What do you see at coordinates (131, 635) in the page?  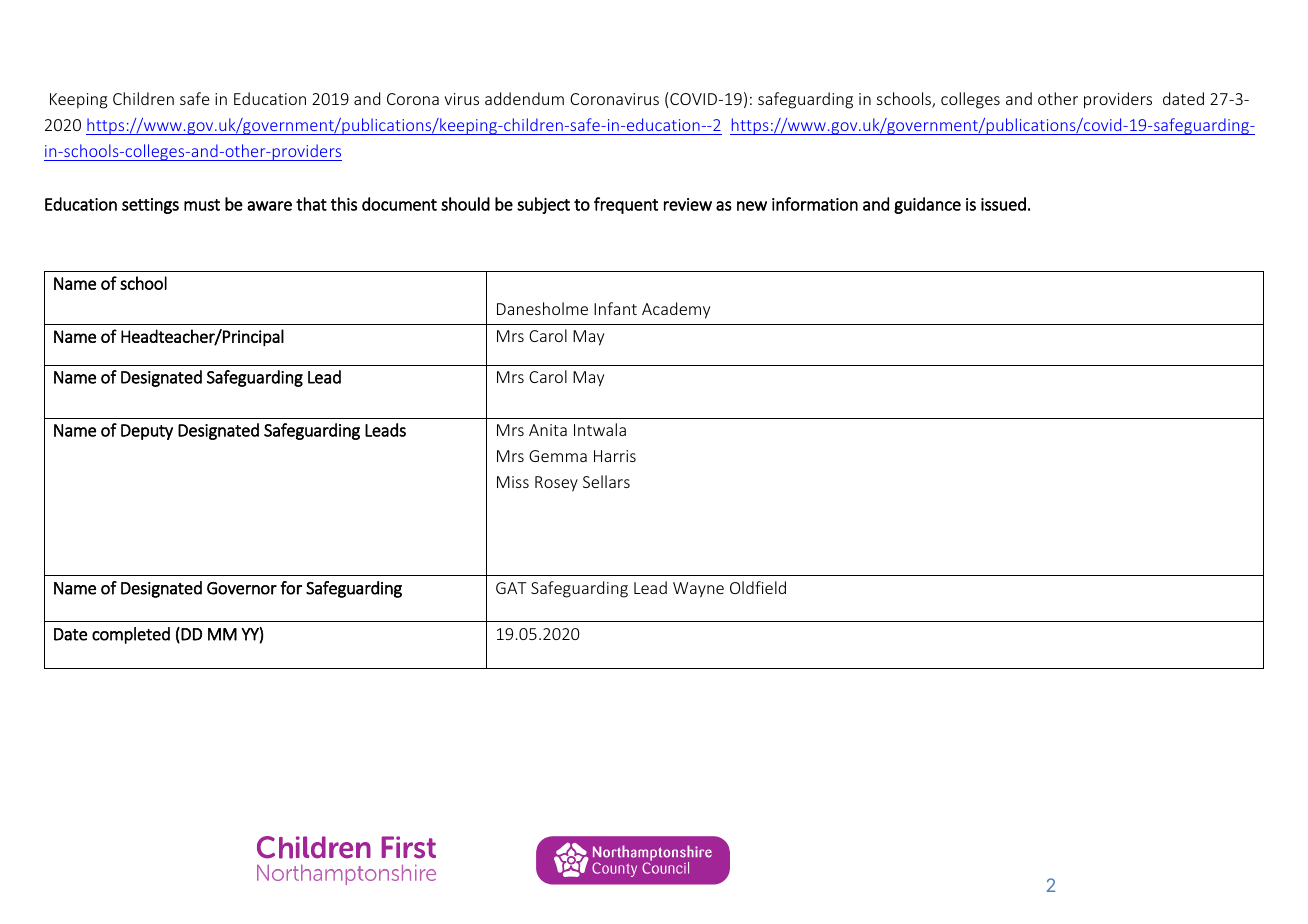 I see `completed` at bounding box center [131, 635].
